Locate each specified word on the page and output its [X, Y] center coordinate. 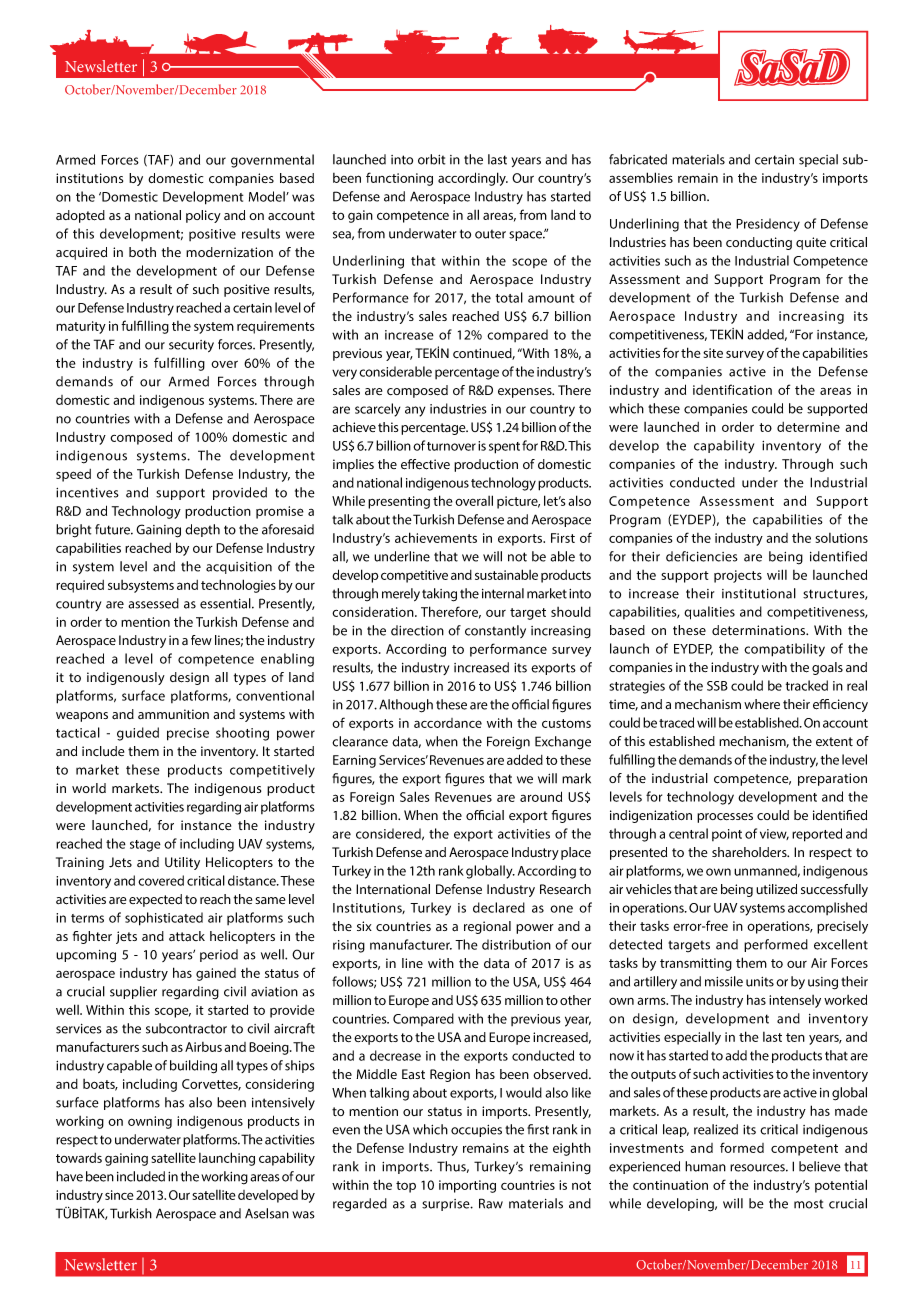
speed [73, 475]
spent [504, 448]
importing [467, 1186]
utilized [776, 889]
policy [203, 216]
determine [808, 427]
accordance [448, 723]
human [705, 1166]
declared [499, 907]
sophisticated [164, 919]
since [119, 1195]
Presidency [768, 225]
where [762, 704]
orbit [431, 159]
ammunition [173, 714]
